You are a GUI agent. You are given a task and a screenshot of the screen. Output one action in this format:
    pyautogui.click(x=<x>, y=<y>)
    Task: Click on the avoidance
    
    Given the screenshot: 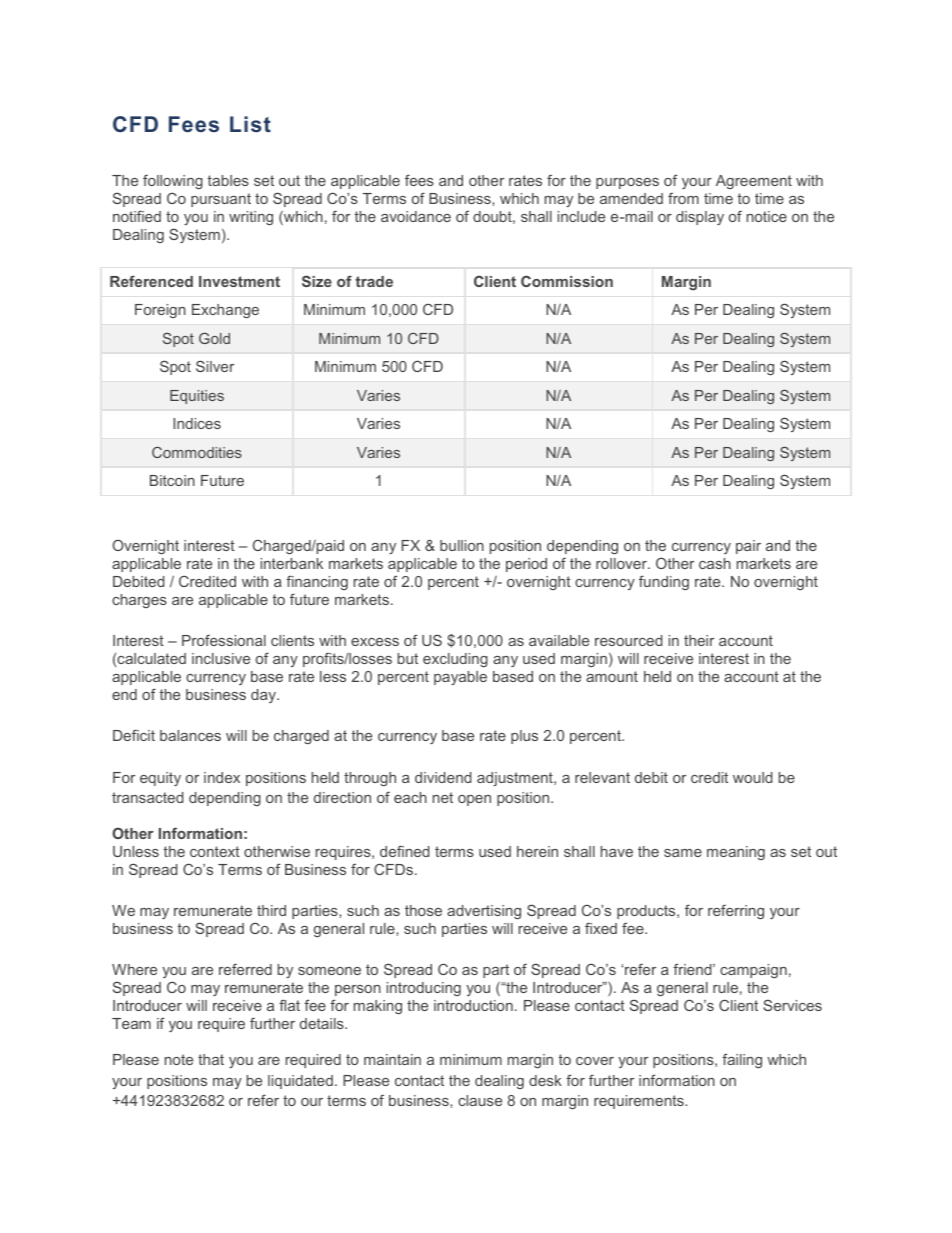 What is the action you would take?
    pyautogui.click(x=416, y=216)
